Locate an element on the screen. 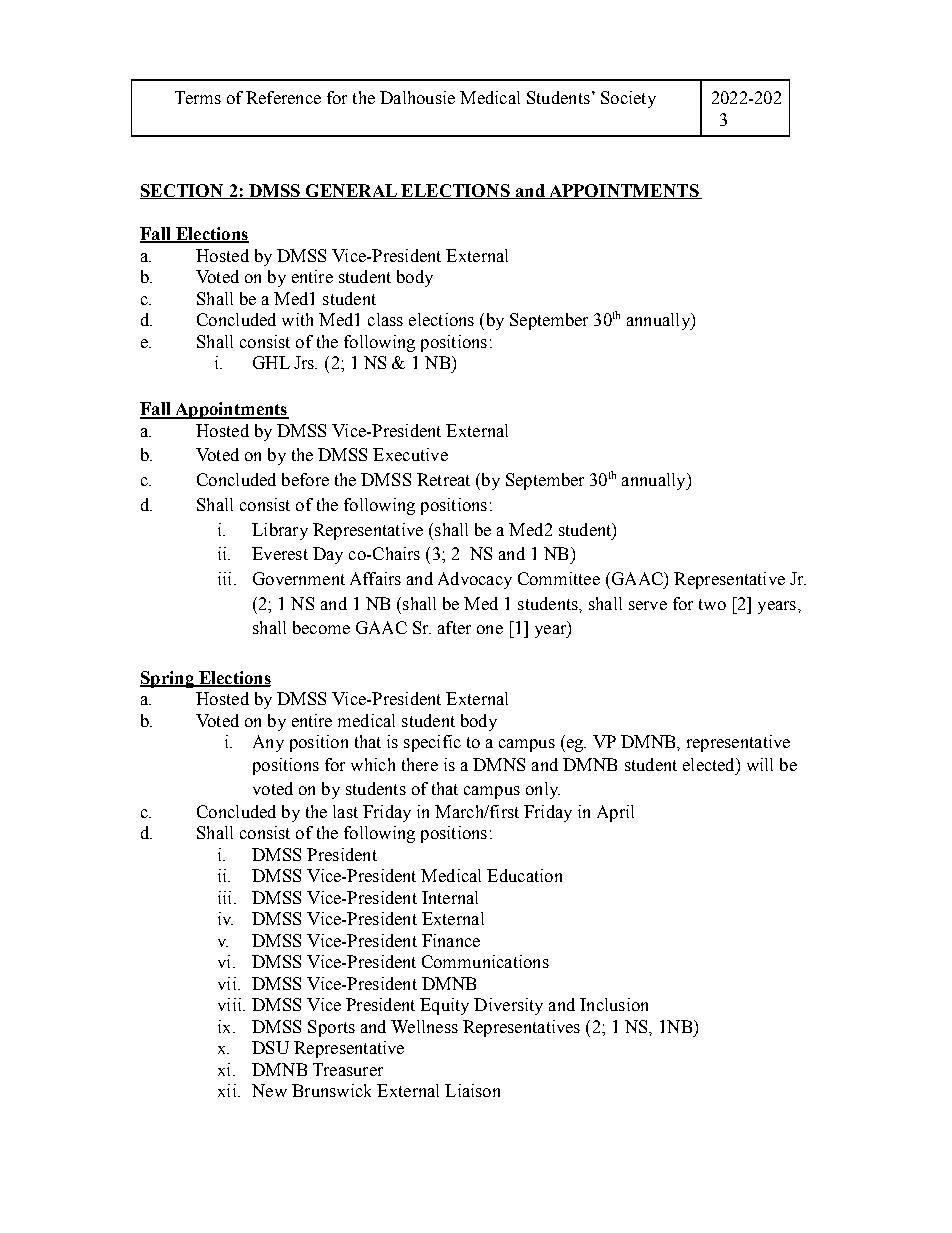 The image size is (952, 1233). Advocacy is located at coordinates (475, 580).
